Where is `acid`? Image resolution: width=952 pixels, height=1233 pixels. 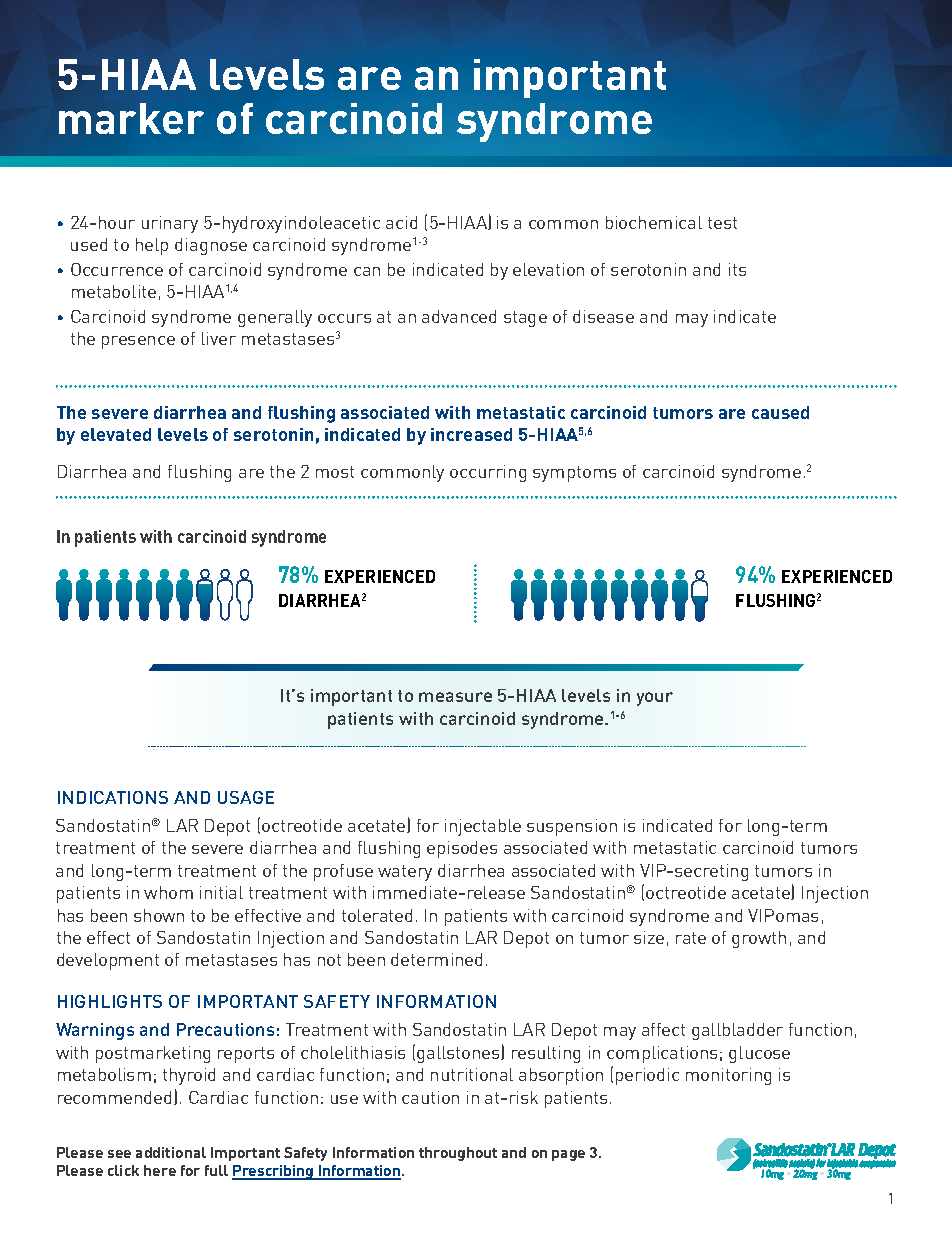 acid is located at coordinates (401, 222).
